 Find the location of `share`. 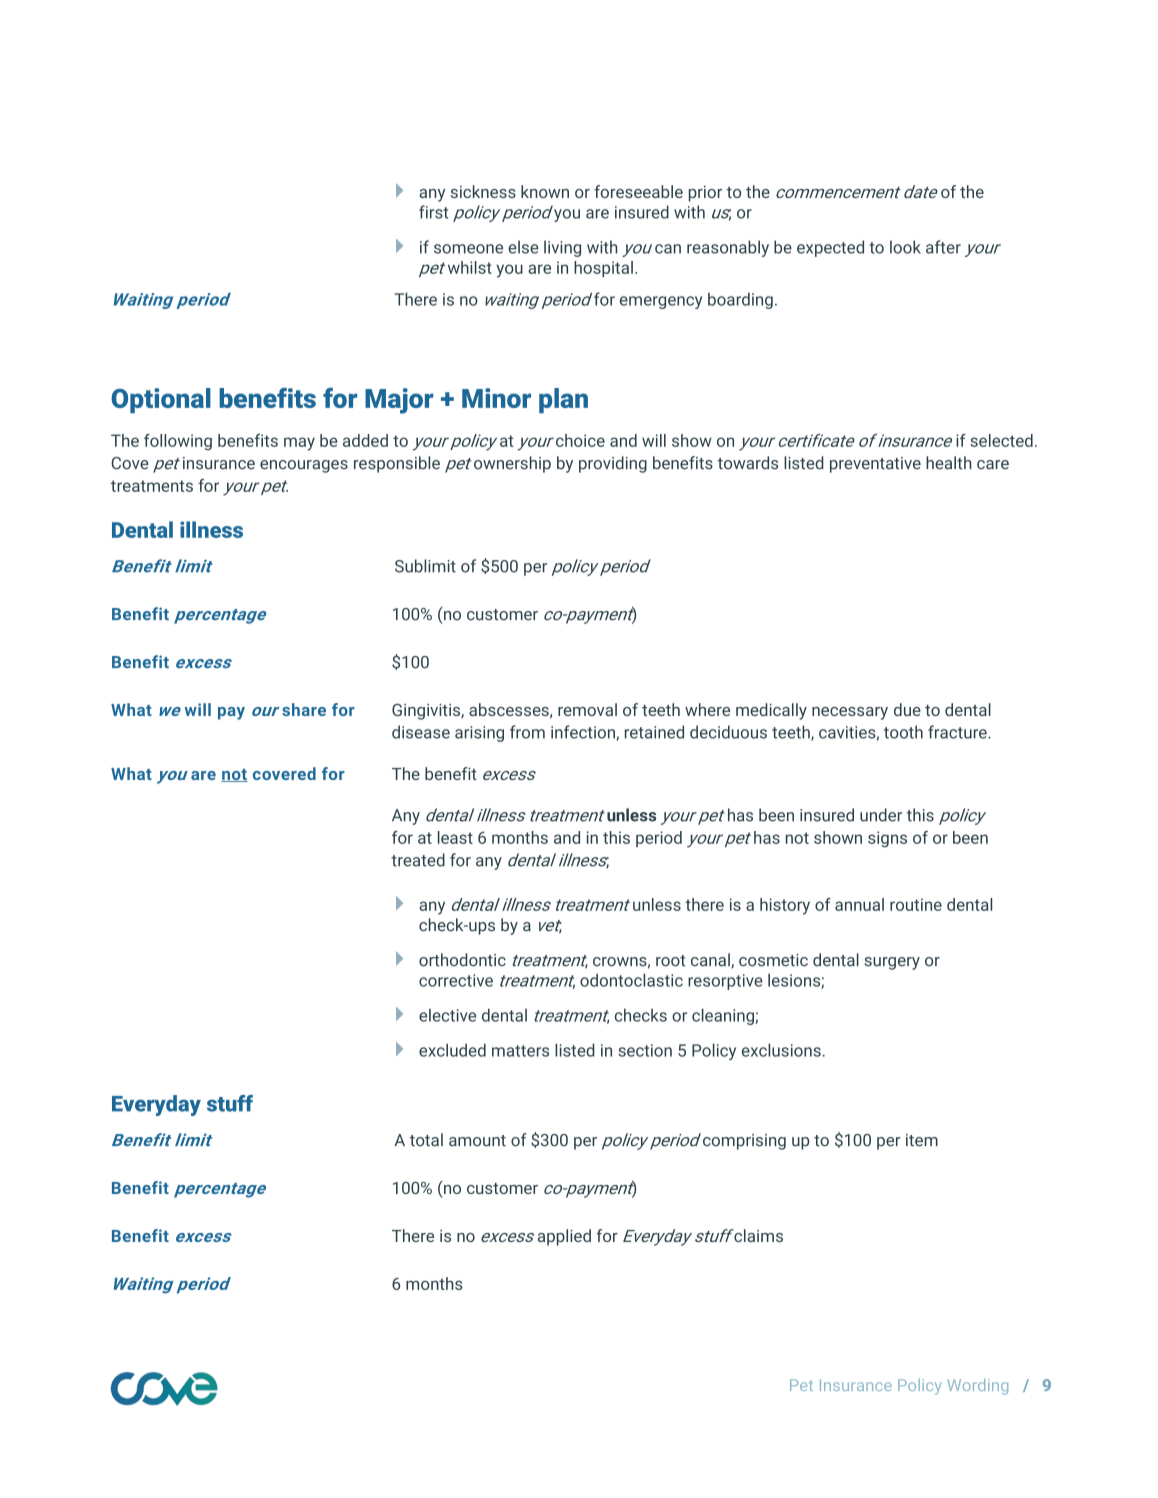

share is located at coordinates (304, 709).
